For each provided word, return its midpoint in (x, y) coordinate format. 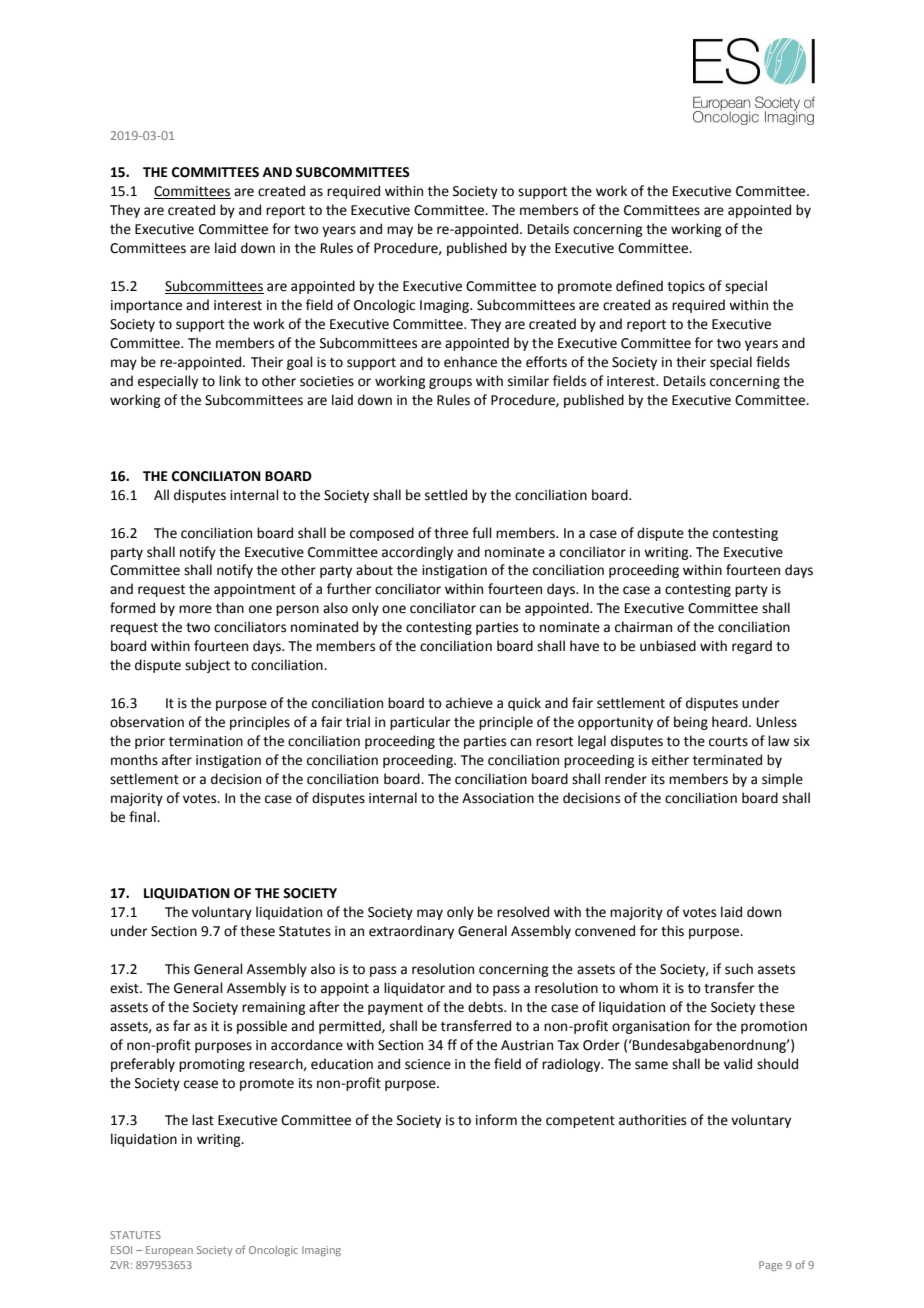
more (195, 609)
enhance (470, 362)
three (451, 533)
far (182, 1026)
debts (486, 1007)
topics (686, 287)
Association (498, 798)
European (169, 1251)
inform (496, 1120)
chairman (643, 627)
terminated (727, 760)
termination (206, 741)
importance (146, 306)
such (739, 969)
